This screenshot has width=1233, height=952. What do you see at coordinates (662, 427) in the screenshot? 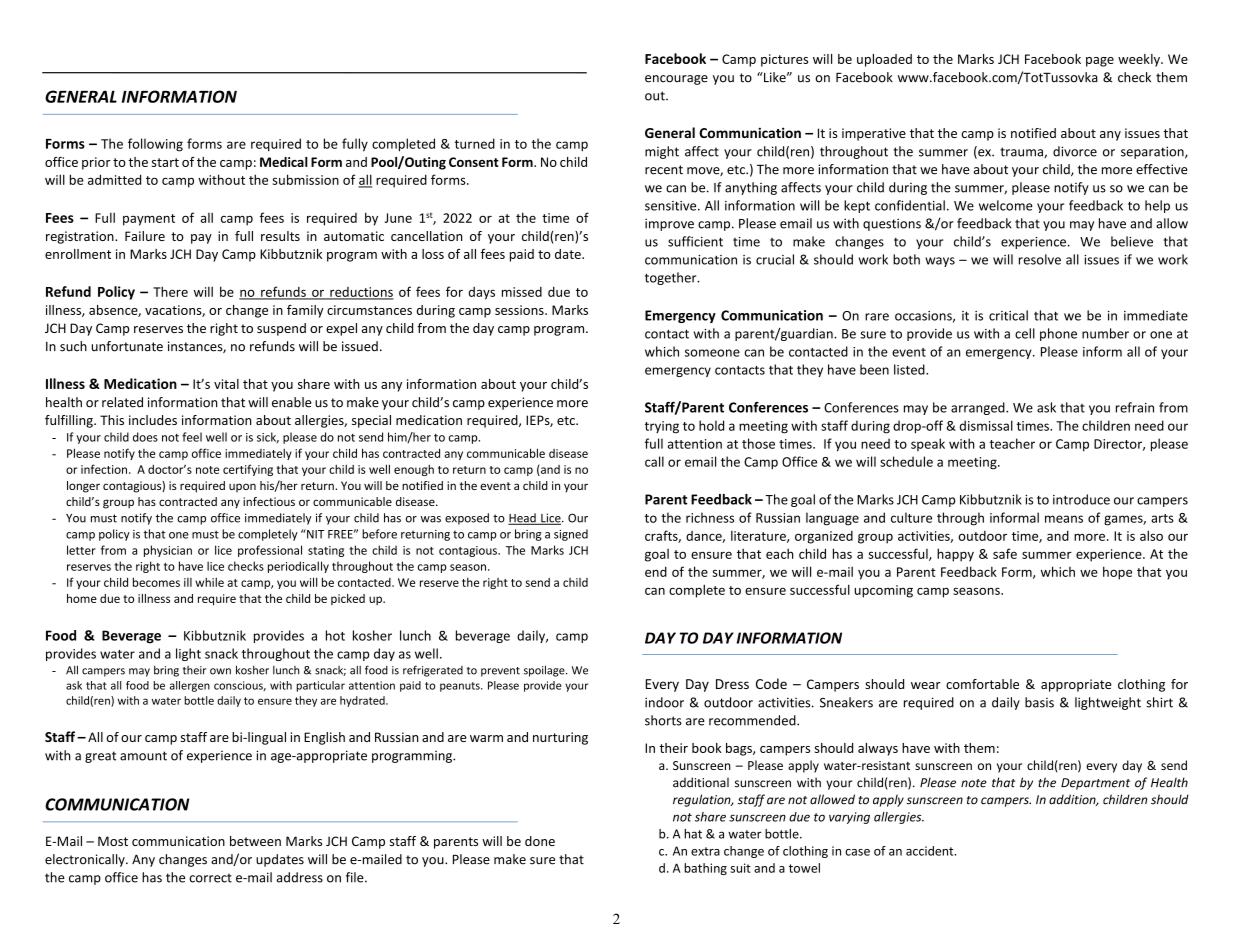
I see `trying` at bounding box center [662, 427].
